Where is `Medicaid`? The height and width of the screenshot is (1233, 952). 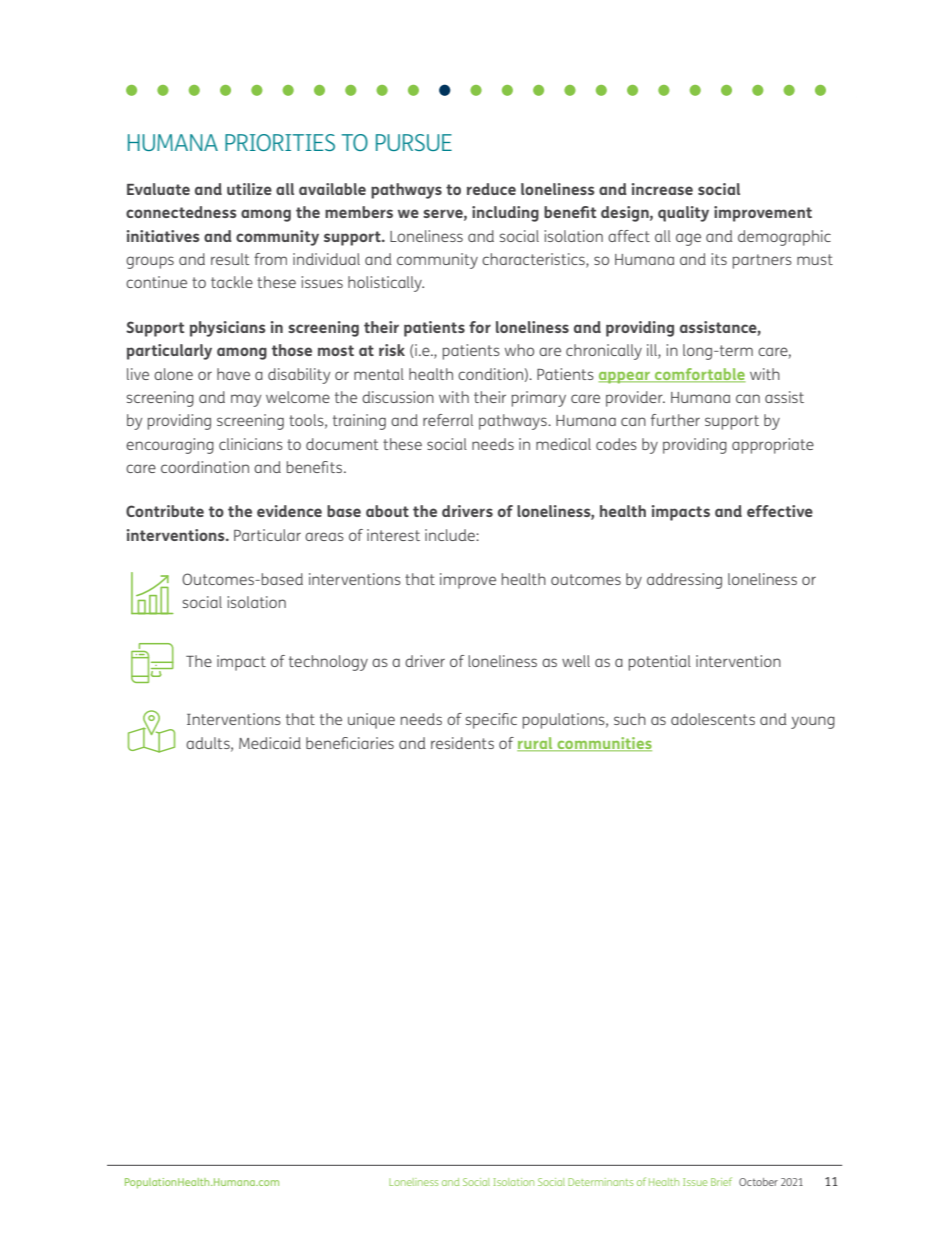 Medicaid is located at coordinates (270, 743).
